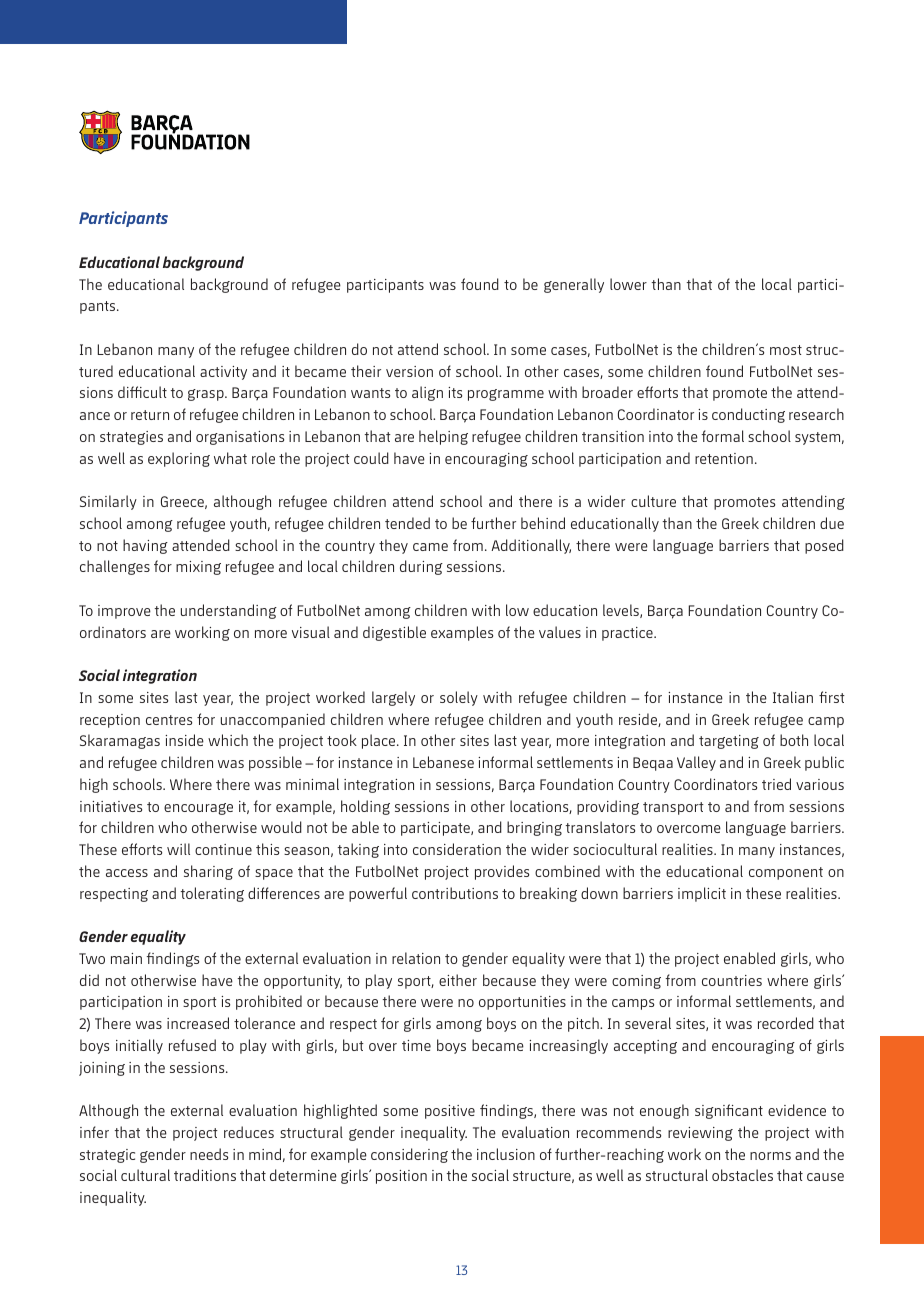  I want to click on inclusion, so click(506, 1154).
